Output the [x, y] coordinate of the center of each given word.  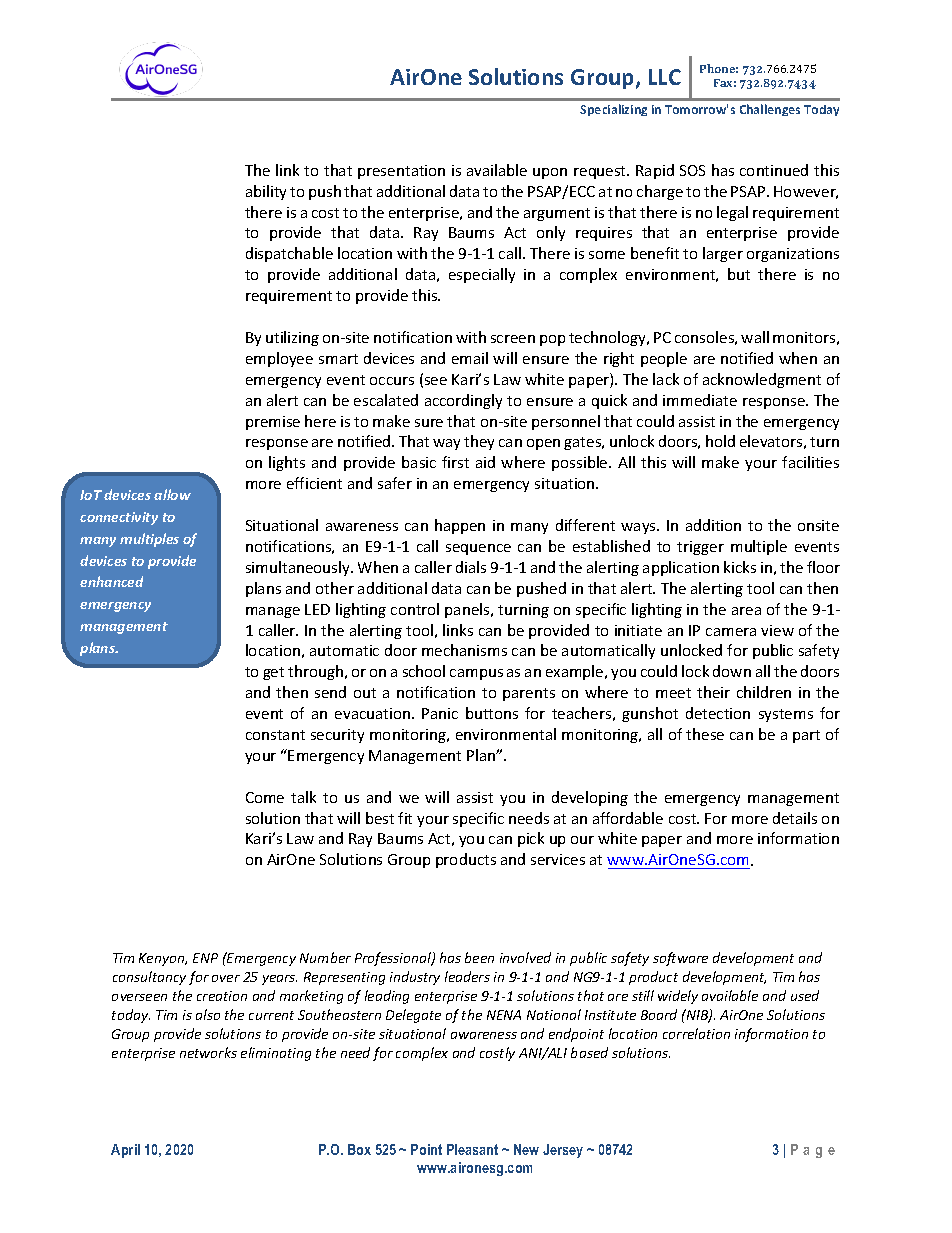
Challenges [770, 110]
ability [266, 192]
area [746, 611]
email [470, 358]
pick [531, 839]
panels [468, 610]
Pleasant [472, 1149]
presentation [401, 172]
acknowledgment [762, 380]
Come [265, 797]
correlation [696, 1033]
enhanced [111, 581]
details [795, 818]
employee [279, 359]
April [125, 1151]
